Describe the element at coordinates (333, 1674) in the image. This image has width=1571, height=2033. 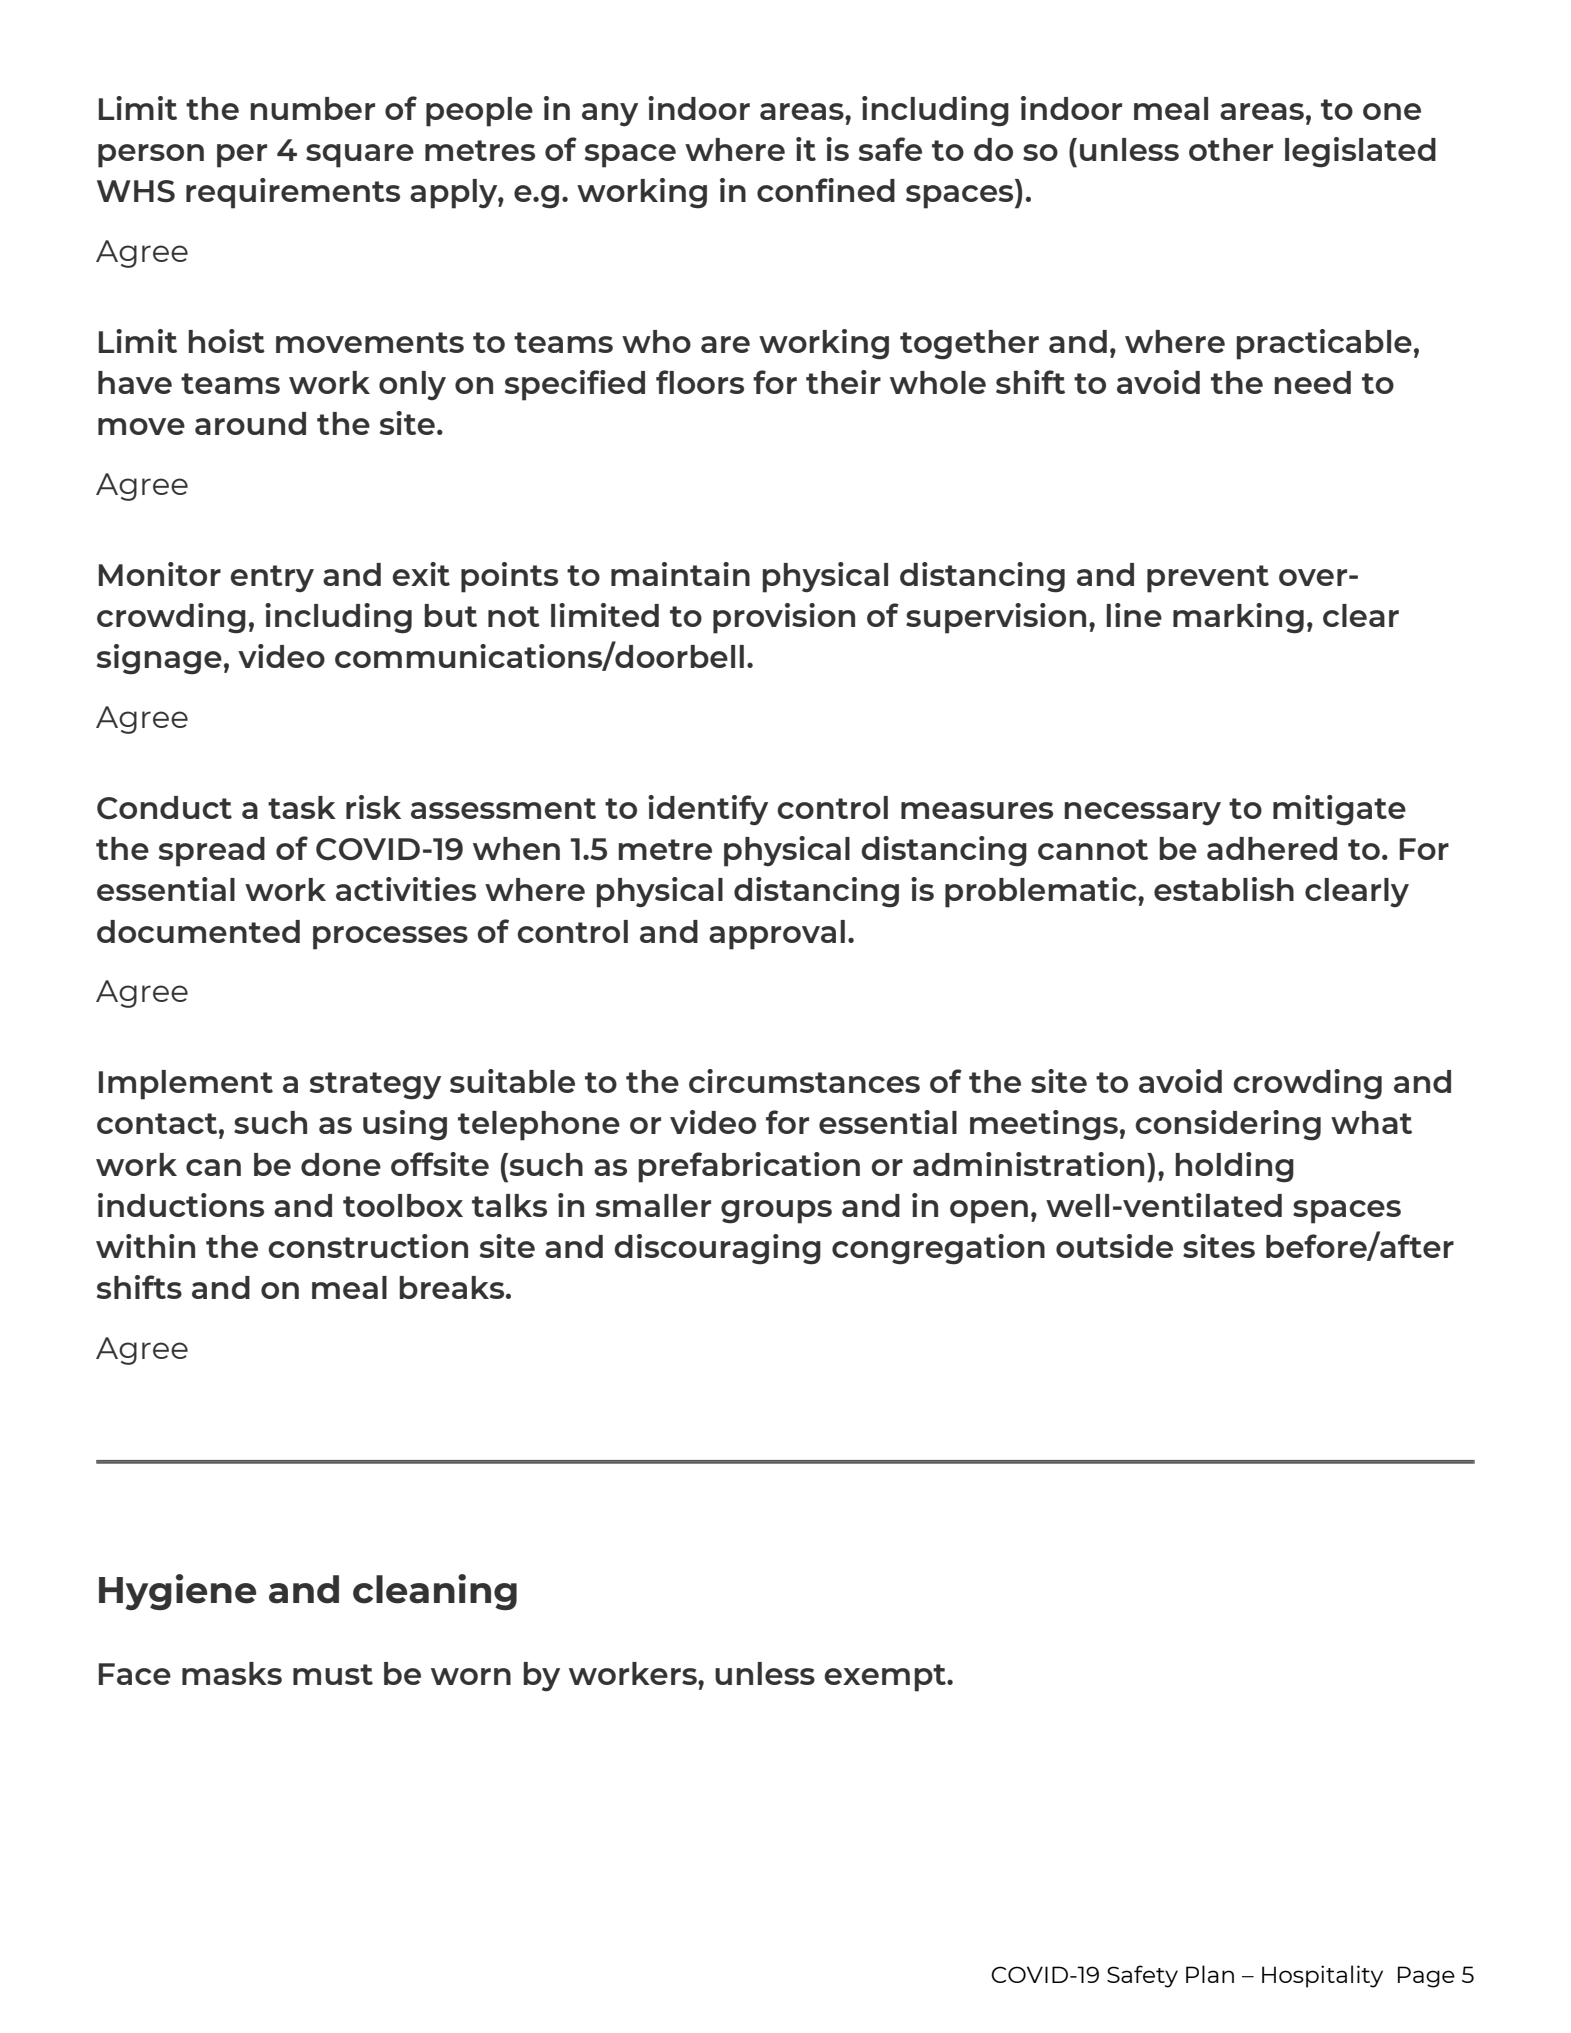
I see `must` at that location.
